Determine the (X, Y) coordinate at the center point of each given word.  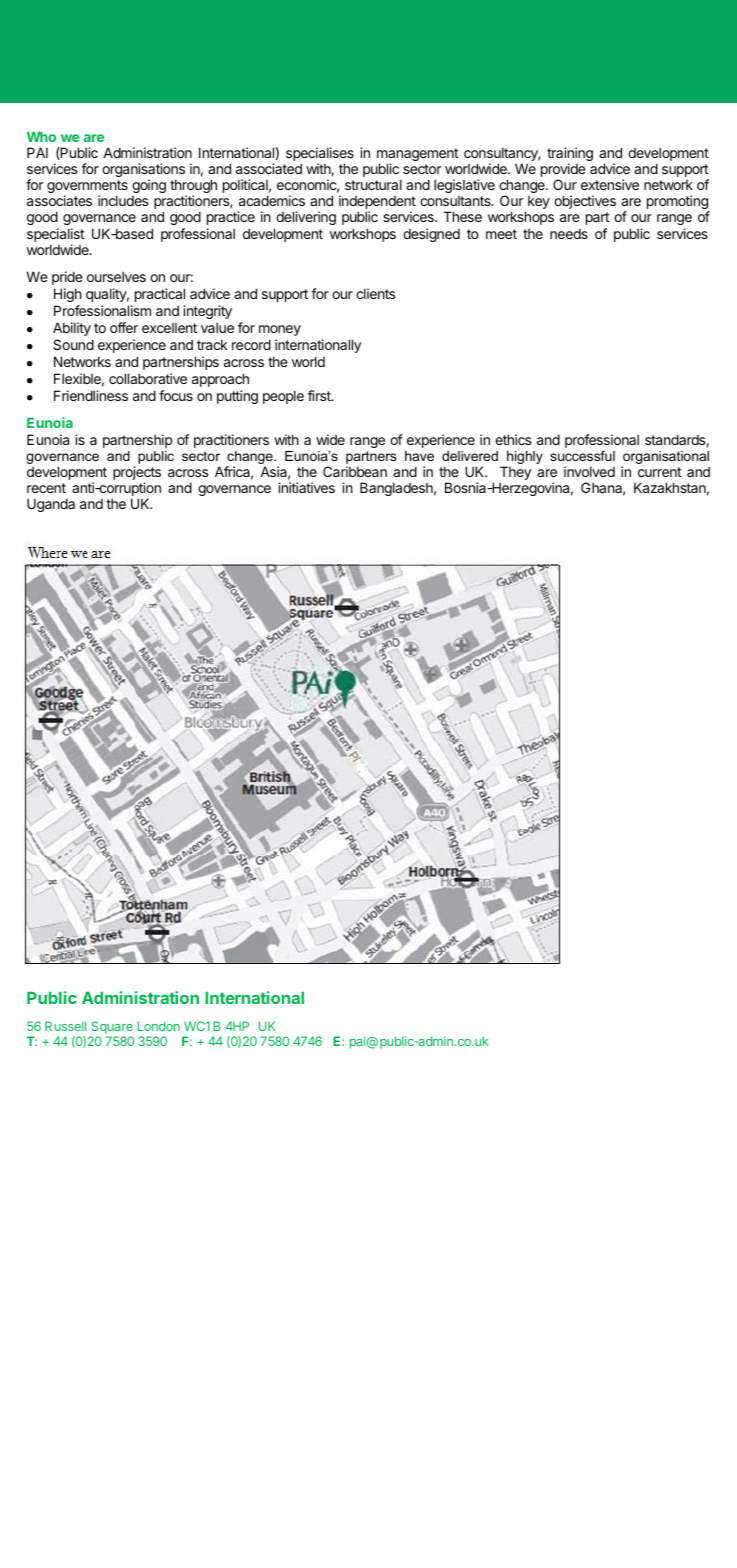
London (158, 1026)
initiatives (306, 487)
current (660, 472)
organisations (143, 171)
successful (582, 455)
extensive (610, 184)
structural (373, 184)
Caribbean (355, 471)
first (320, 395)
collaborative (148, 378)
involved (589, 471)
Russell (65, 1026)
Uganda (51, 505)
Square (111, 1029)
